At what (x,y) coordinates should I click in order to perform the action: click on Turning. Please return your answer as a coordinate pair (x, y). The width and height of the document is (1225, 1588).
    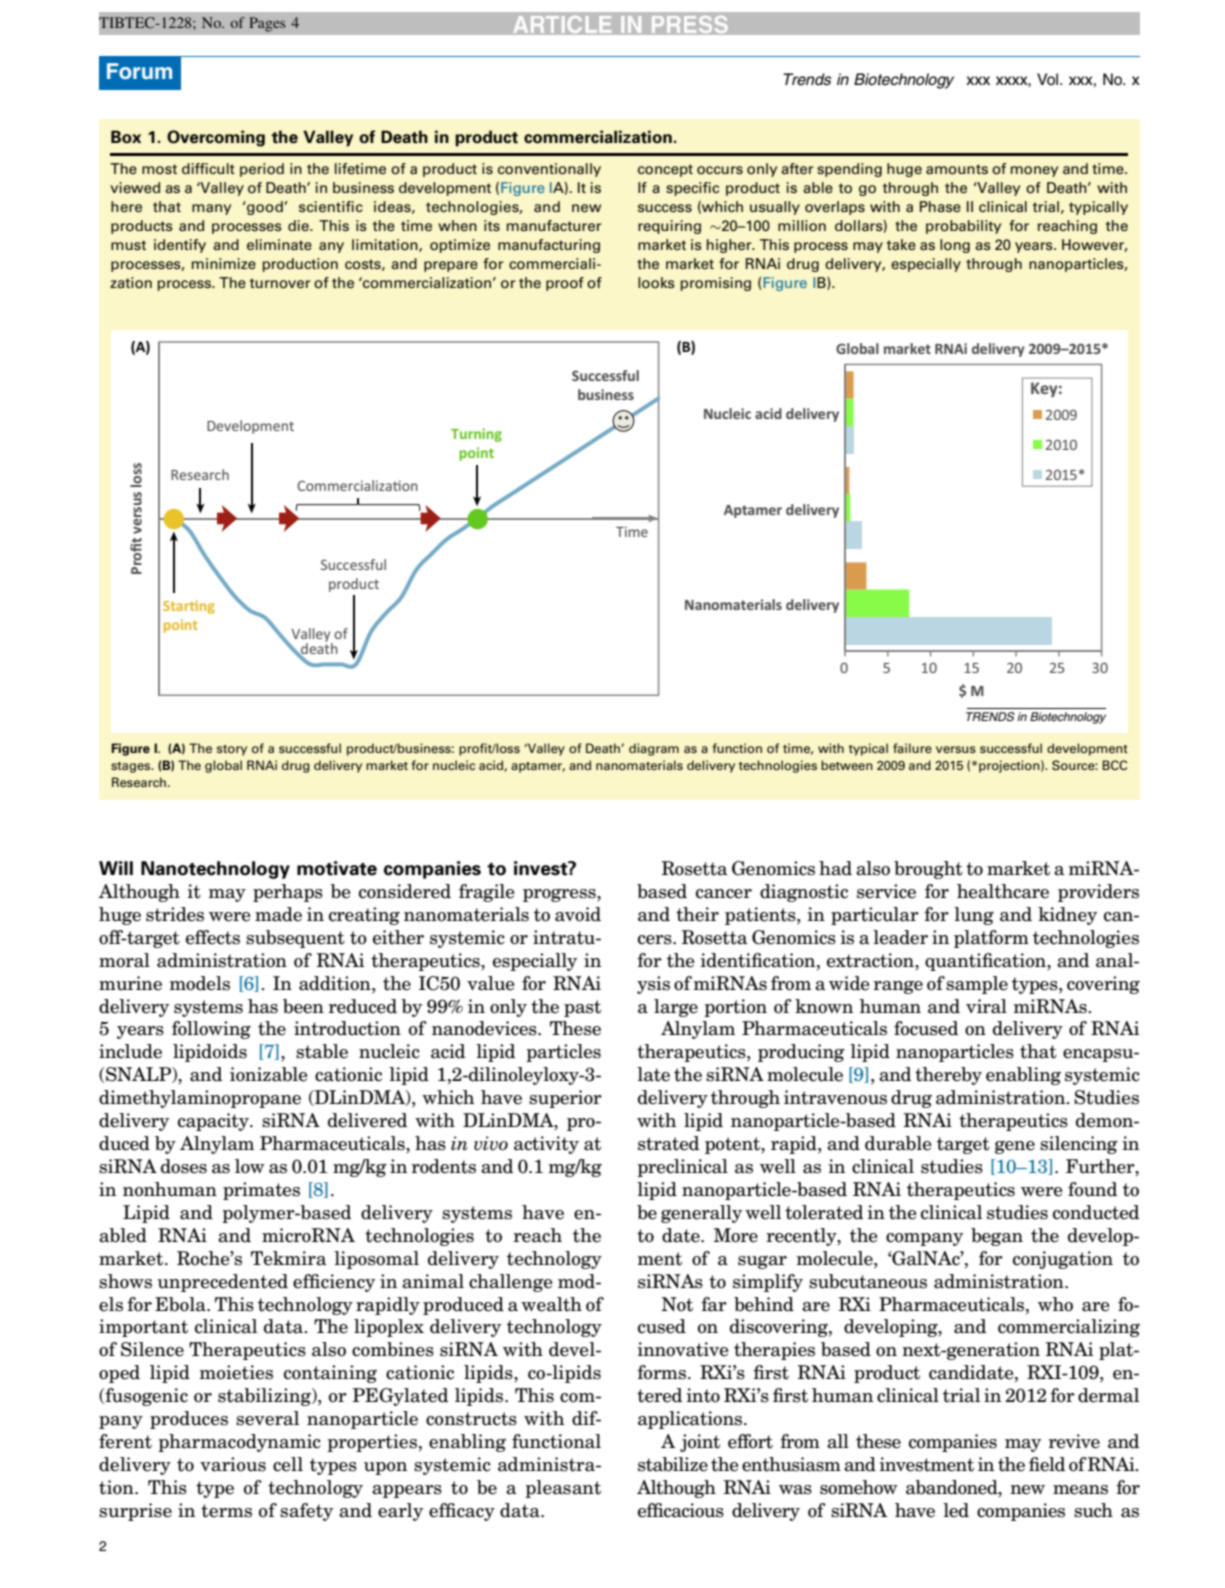
    Looking at the image, I should click on (476, 435).
